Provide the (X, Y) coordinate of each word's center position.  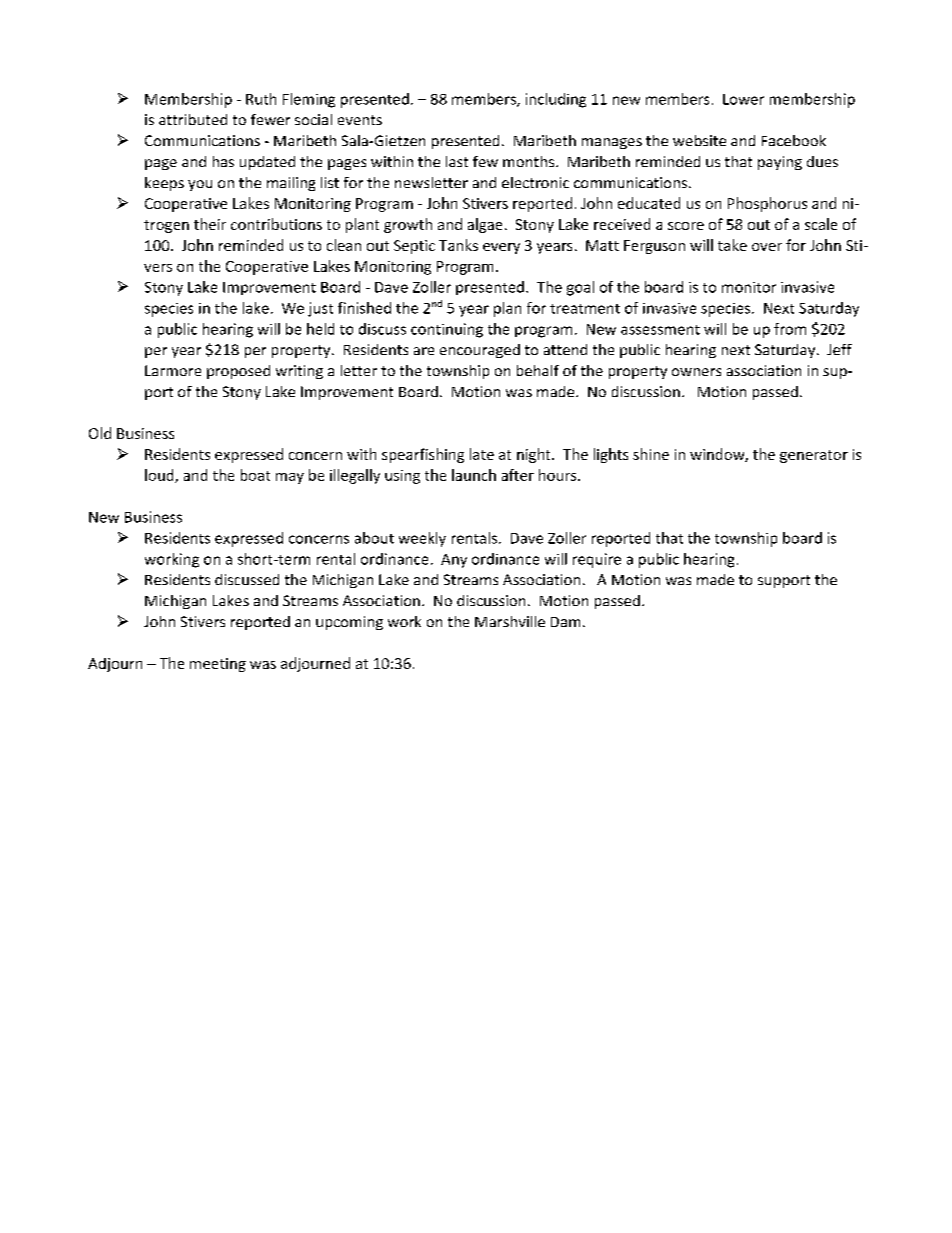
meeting (218, 665)
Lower (743, 99)
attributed (193, 119)
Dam (565, 622)
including (556, 100)
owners (696, 372)
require (597, 560)
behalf (538, 370)
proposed (238, 372)
